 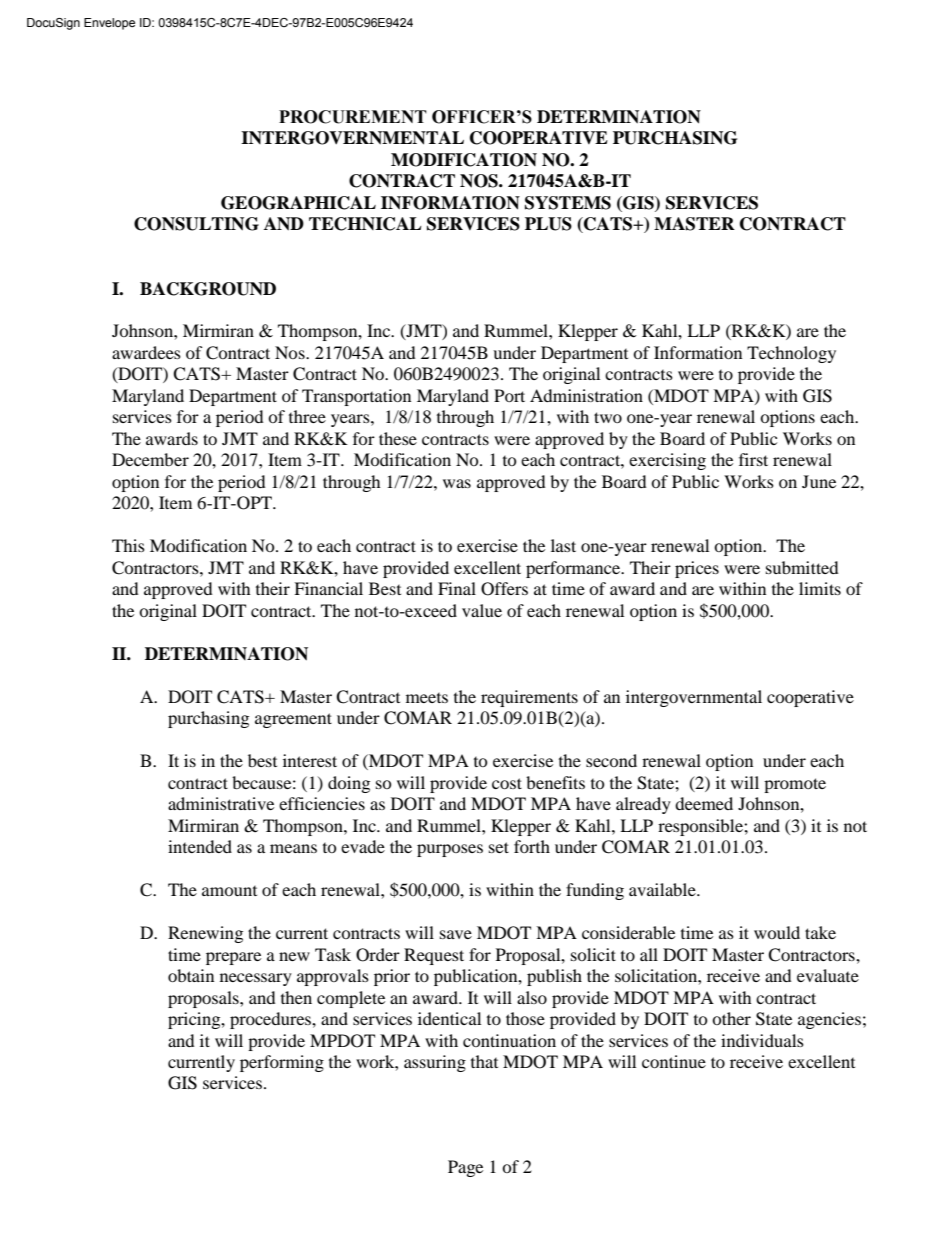 I want to click on first, so click(x=753, y=459).
